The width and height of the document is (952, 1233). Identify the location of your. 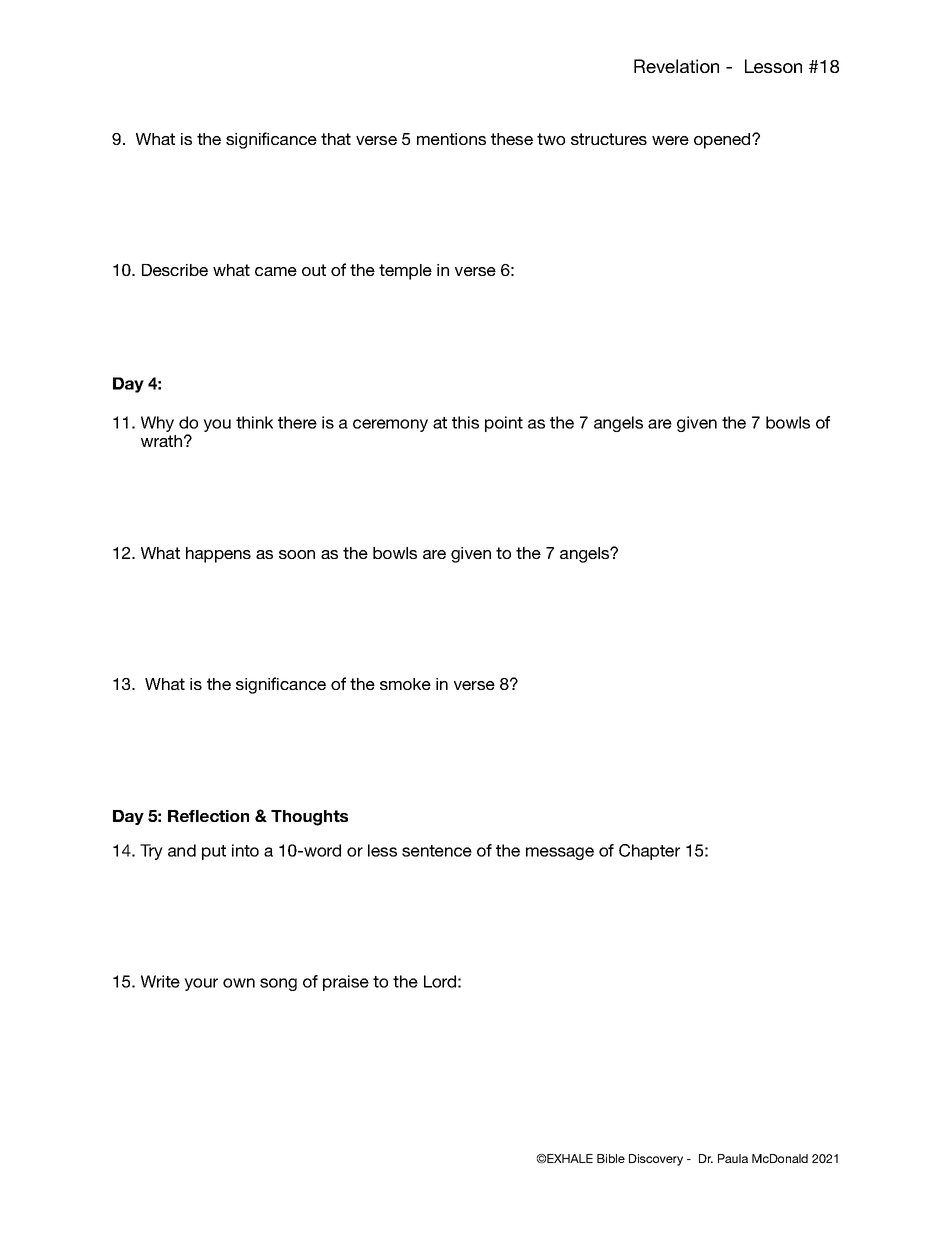
(201, 984).
